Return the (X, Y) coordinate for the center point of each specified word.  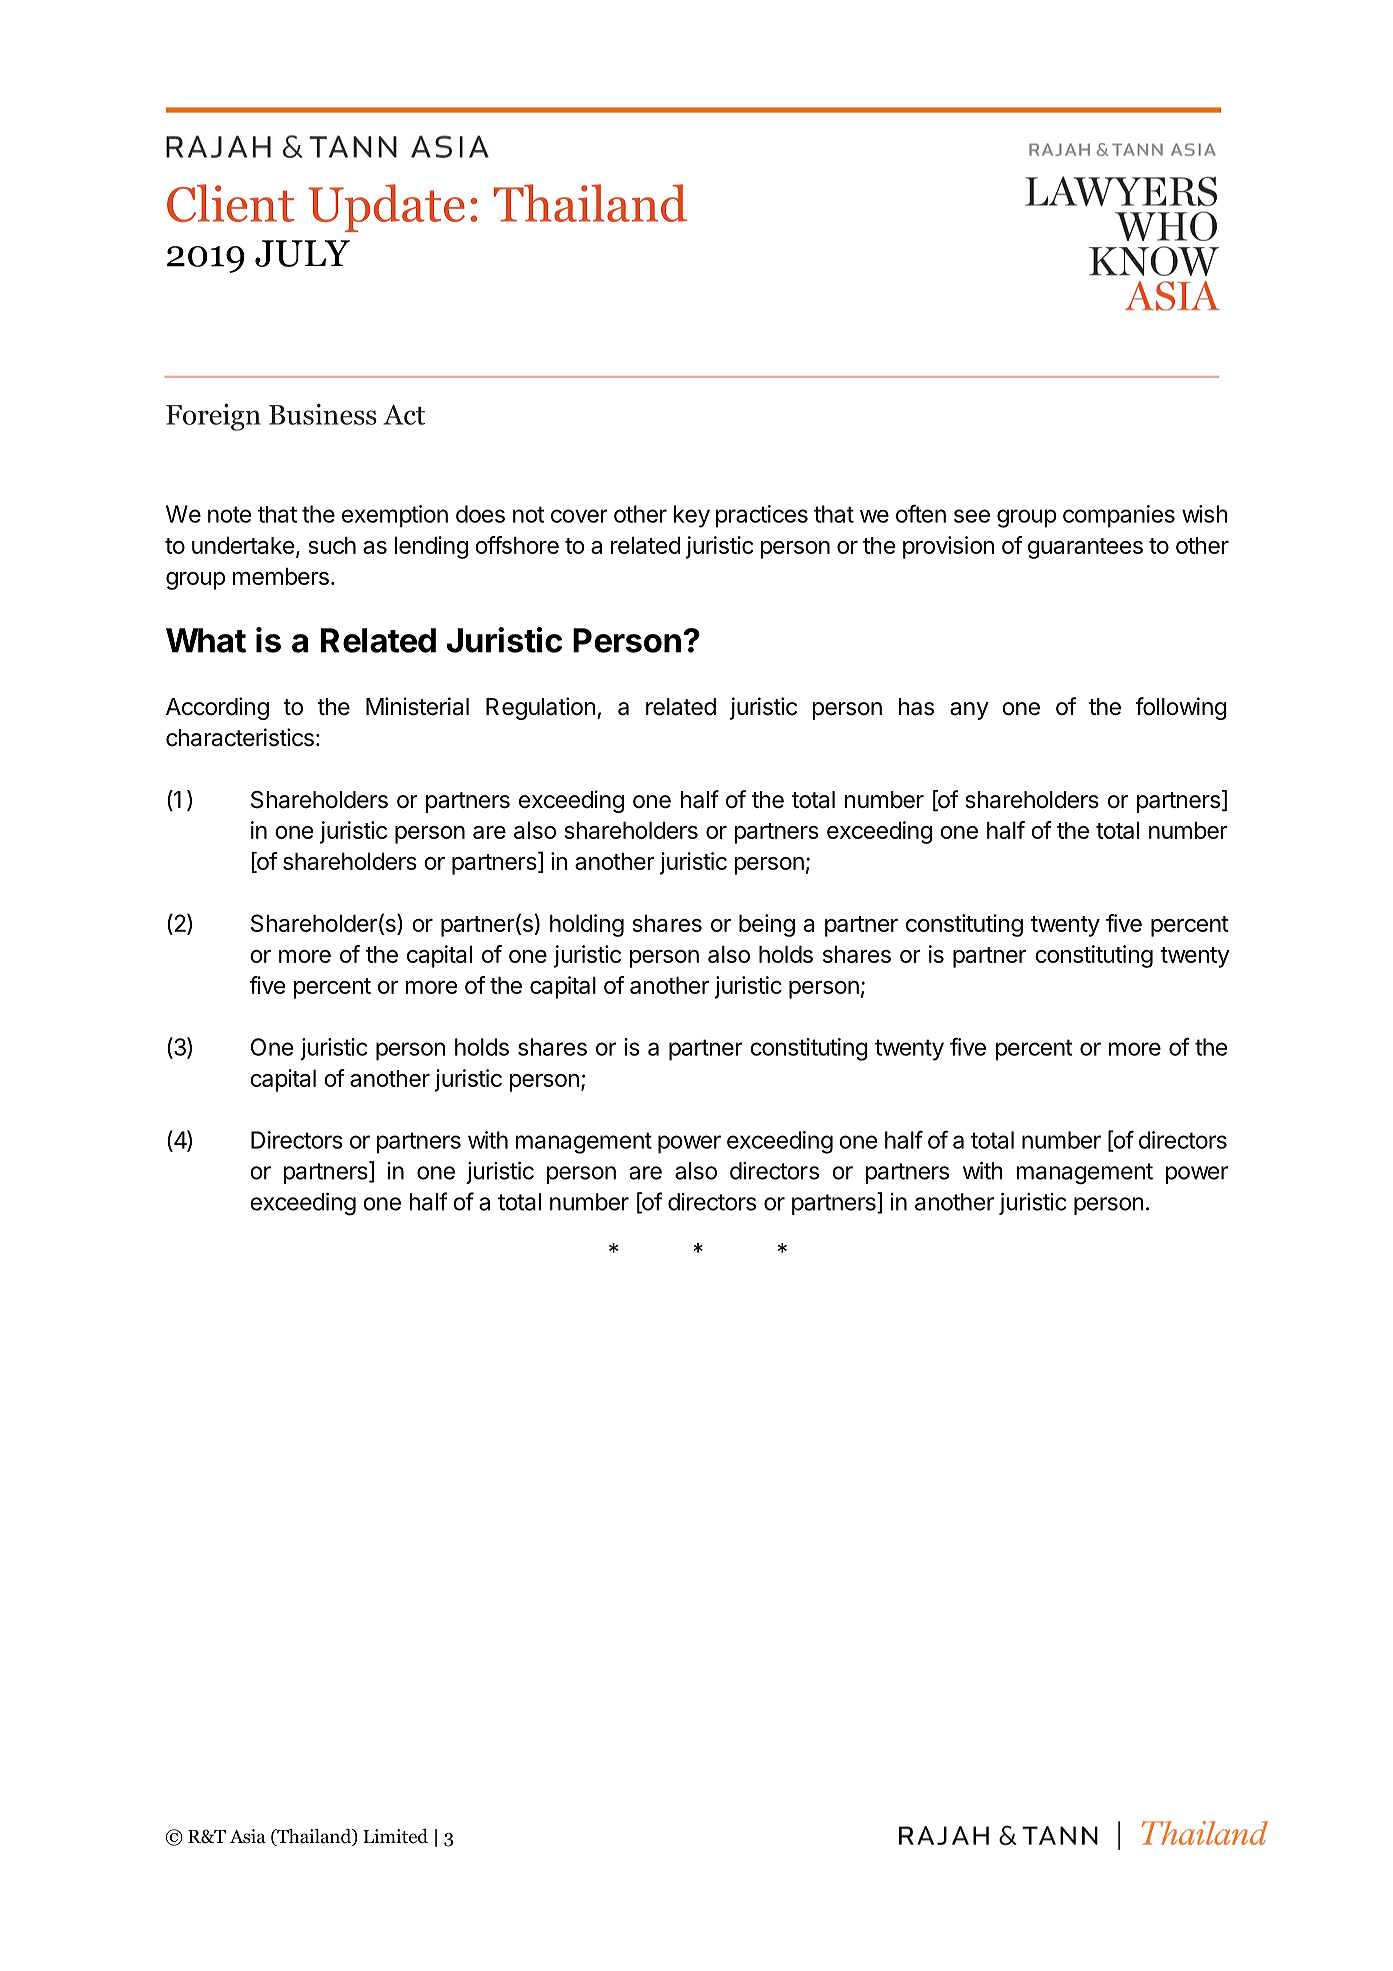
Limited (395, 1836)
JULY (302, 253)
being (767, 925)
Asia (248, 1836)
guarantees (1085, 548)
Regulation (541, 708)
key (692, 516)
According (217, 708)
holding (587, 925)
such (332, 545)
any (969, 711)
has (916, 707)
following (1181, 708)
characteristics (240, 737)
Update (386, 208)
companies (1119, 516)
